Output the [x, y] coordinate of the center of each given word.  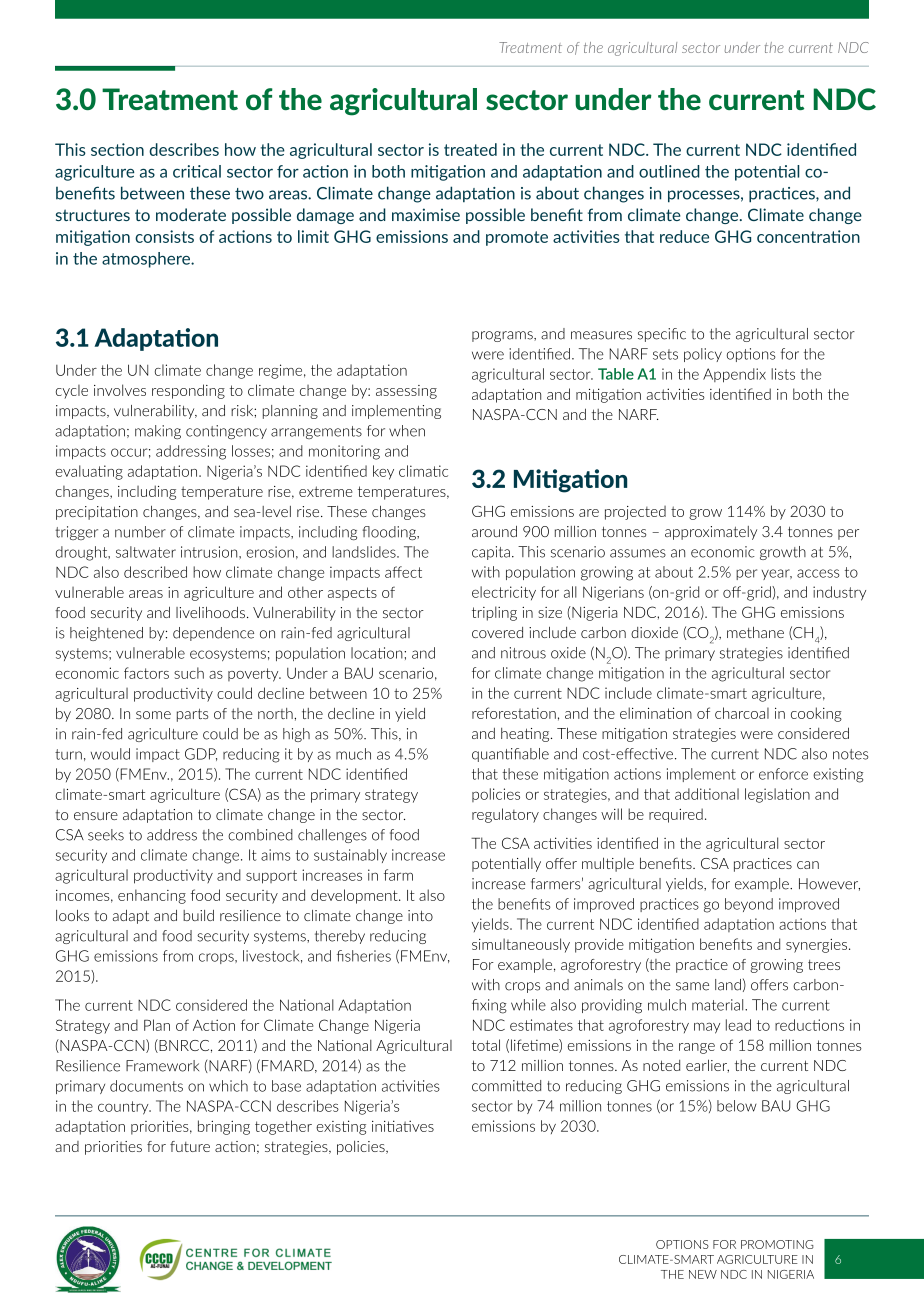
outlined [669, 171]
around [494, 531]
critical [197, 171]
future [190, 1146]
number [140, 532]
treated [470, 149]
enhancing [152, 896]
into [420, 915]
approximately [711, 533]
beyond [749, 905]
